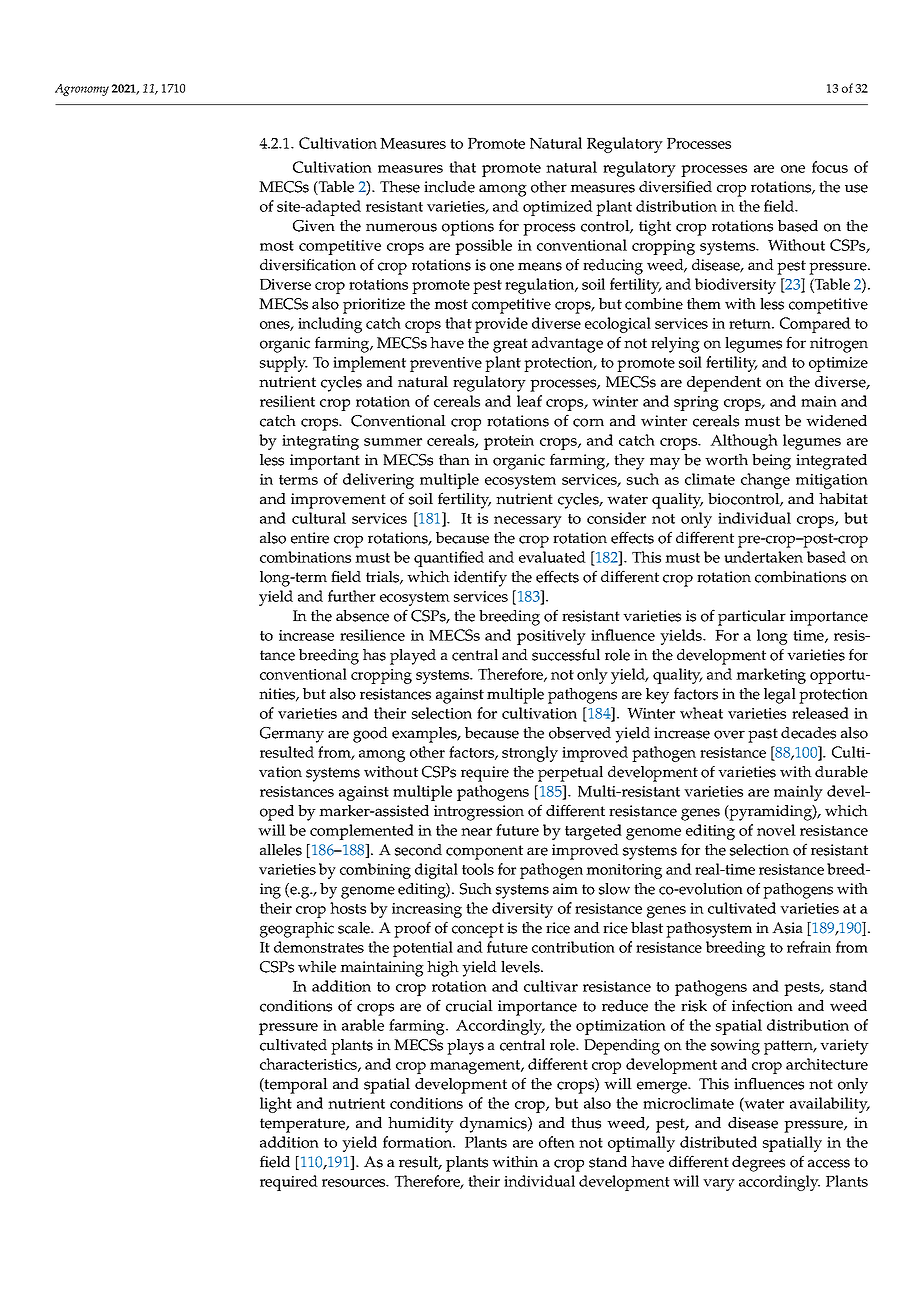 The height and width of the screenshot is (1308, 924). Describe the element at coordinates (593, 832) in the screenshot. I see `targeted` at that location.
